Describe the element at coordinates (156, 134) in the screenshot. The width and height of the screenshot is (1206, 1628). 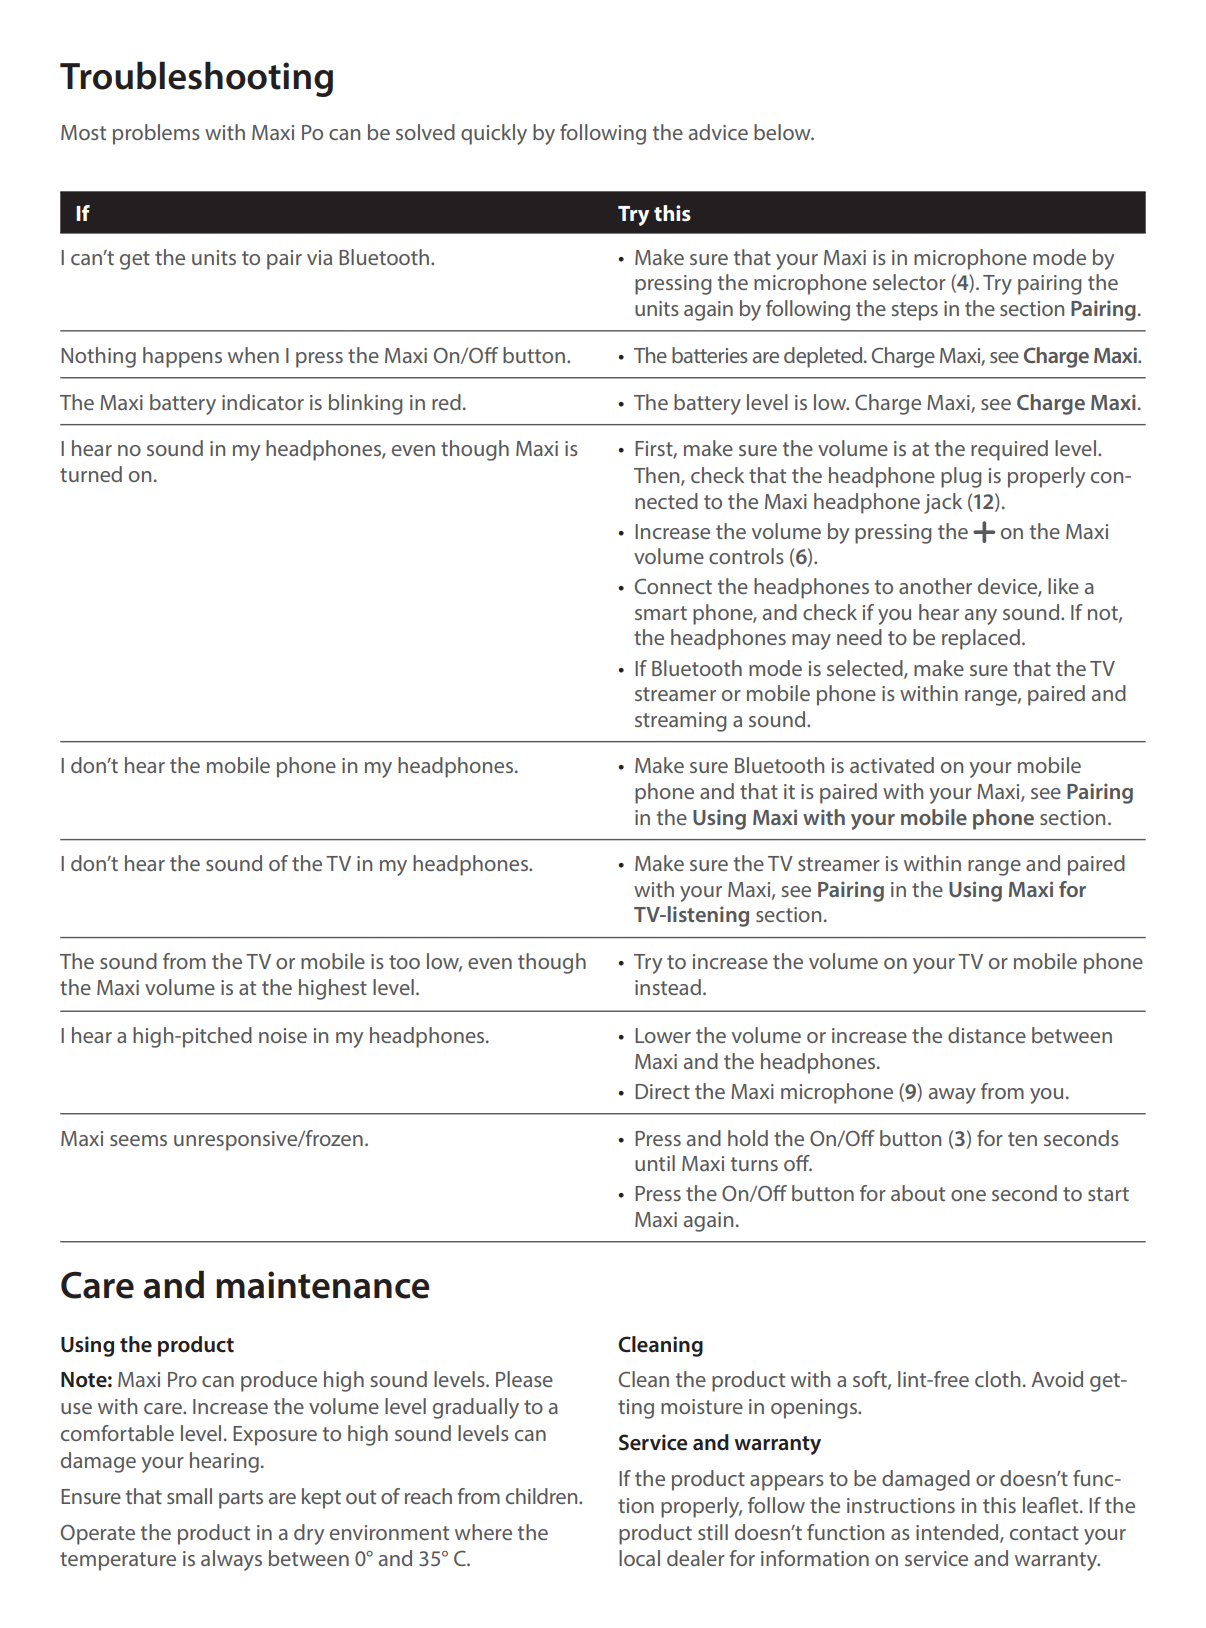
I see `problems` at that location.
